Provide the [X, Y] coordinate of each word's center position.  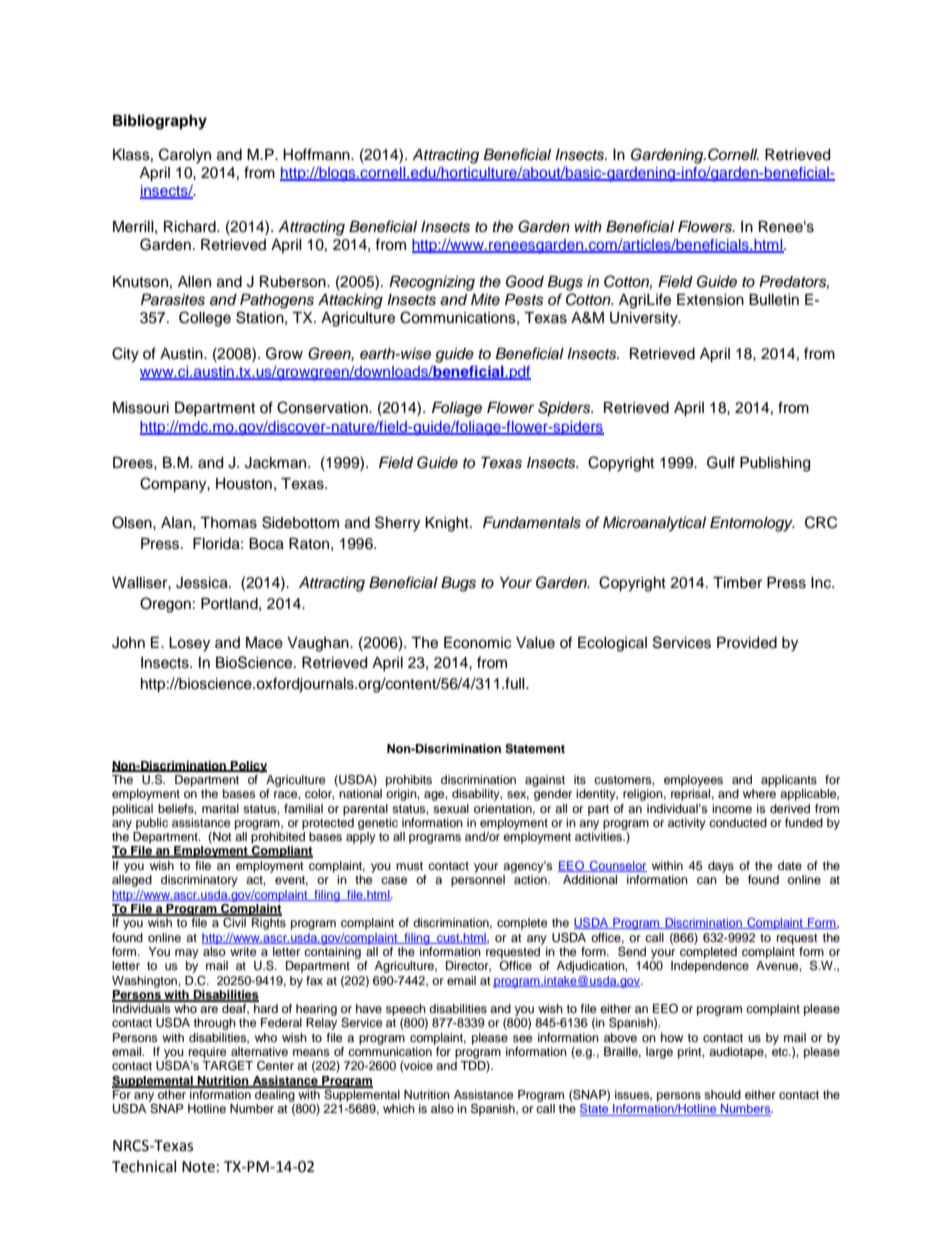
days [721, 867]
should [722, 1094]
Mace [264, 643]
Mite [485, 299]
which [399, 1108]
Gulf [721, 462]
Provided [747, 643]
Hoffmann [317, 154]
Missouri [141, 408]
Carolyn [185, 156]
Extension [710, 300]
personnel [478, 881]
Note [198, 1167]
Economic [477, 643]
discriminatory [199, 881]
